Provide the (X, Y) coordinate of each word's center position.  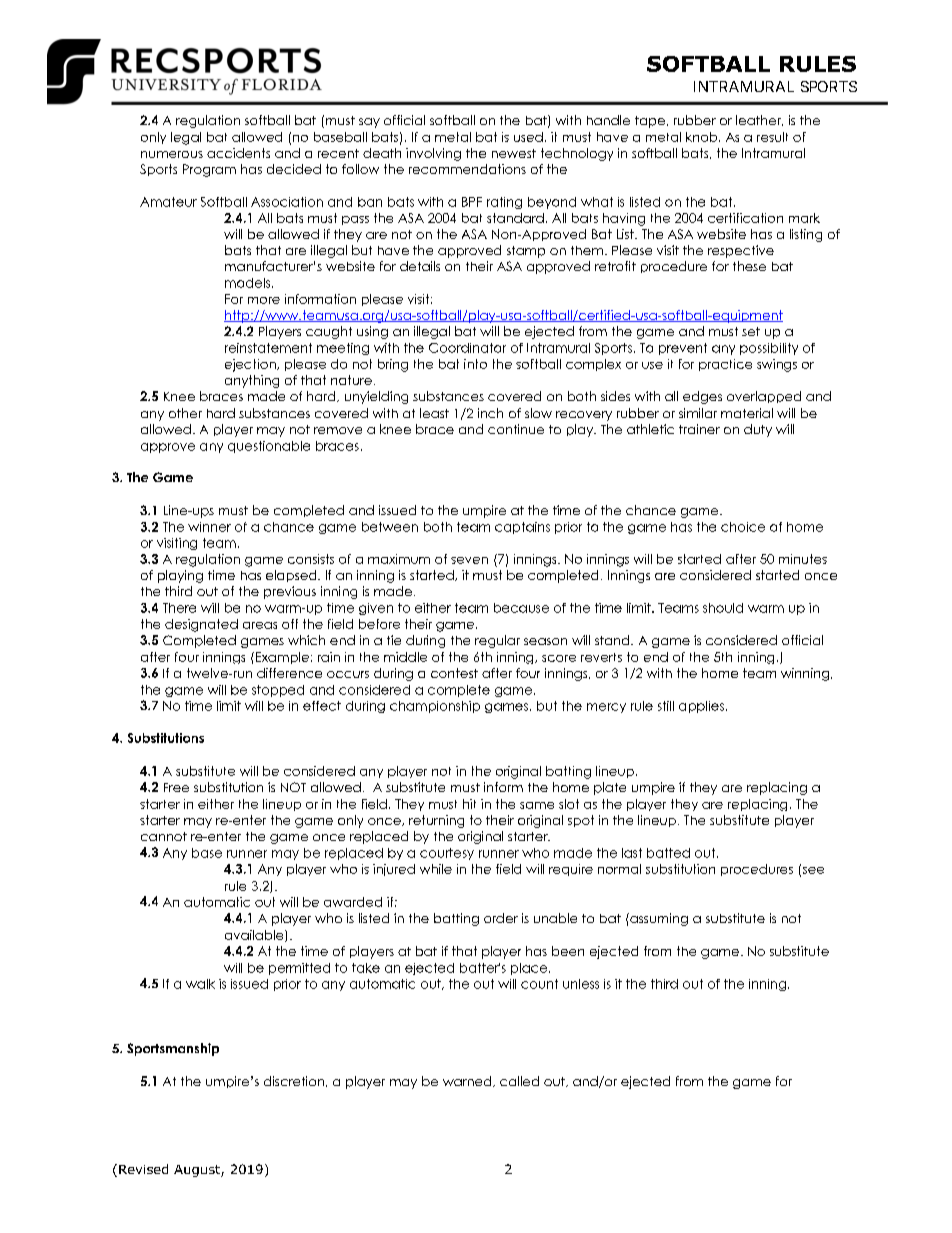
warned (468, 1081)
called (519, 1081)
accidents (238, 153)
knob (703, 137)
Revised (143, 1169)
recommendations (467, 169)
